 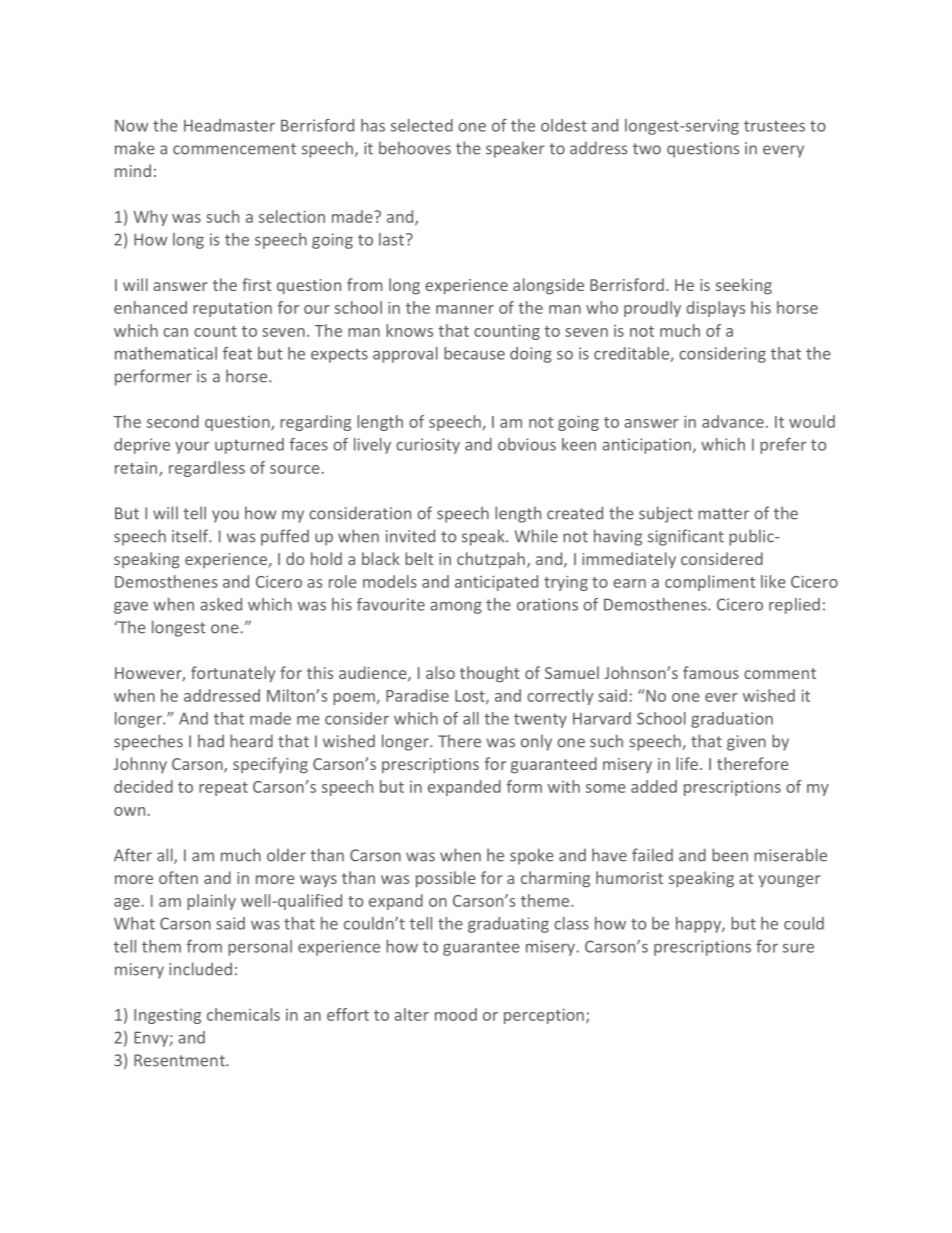 What do you see at coordinates (774, 126) in the screenshot?
I see `trustees` at bounding box center [774, 126].
